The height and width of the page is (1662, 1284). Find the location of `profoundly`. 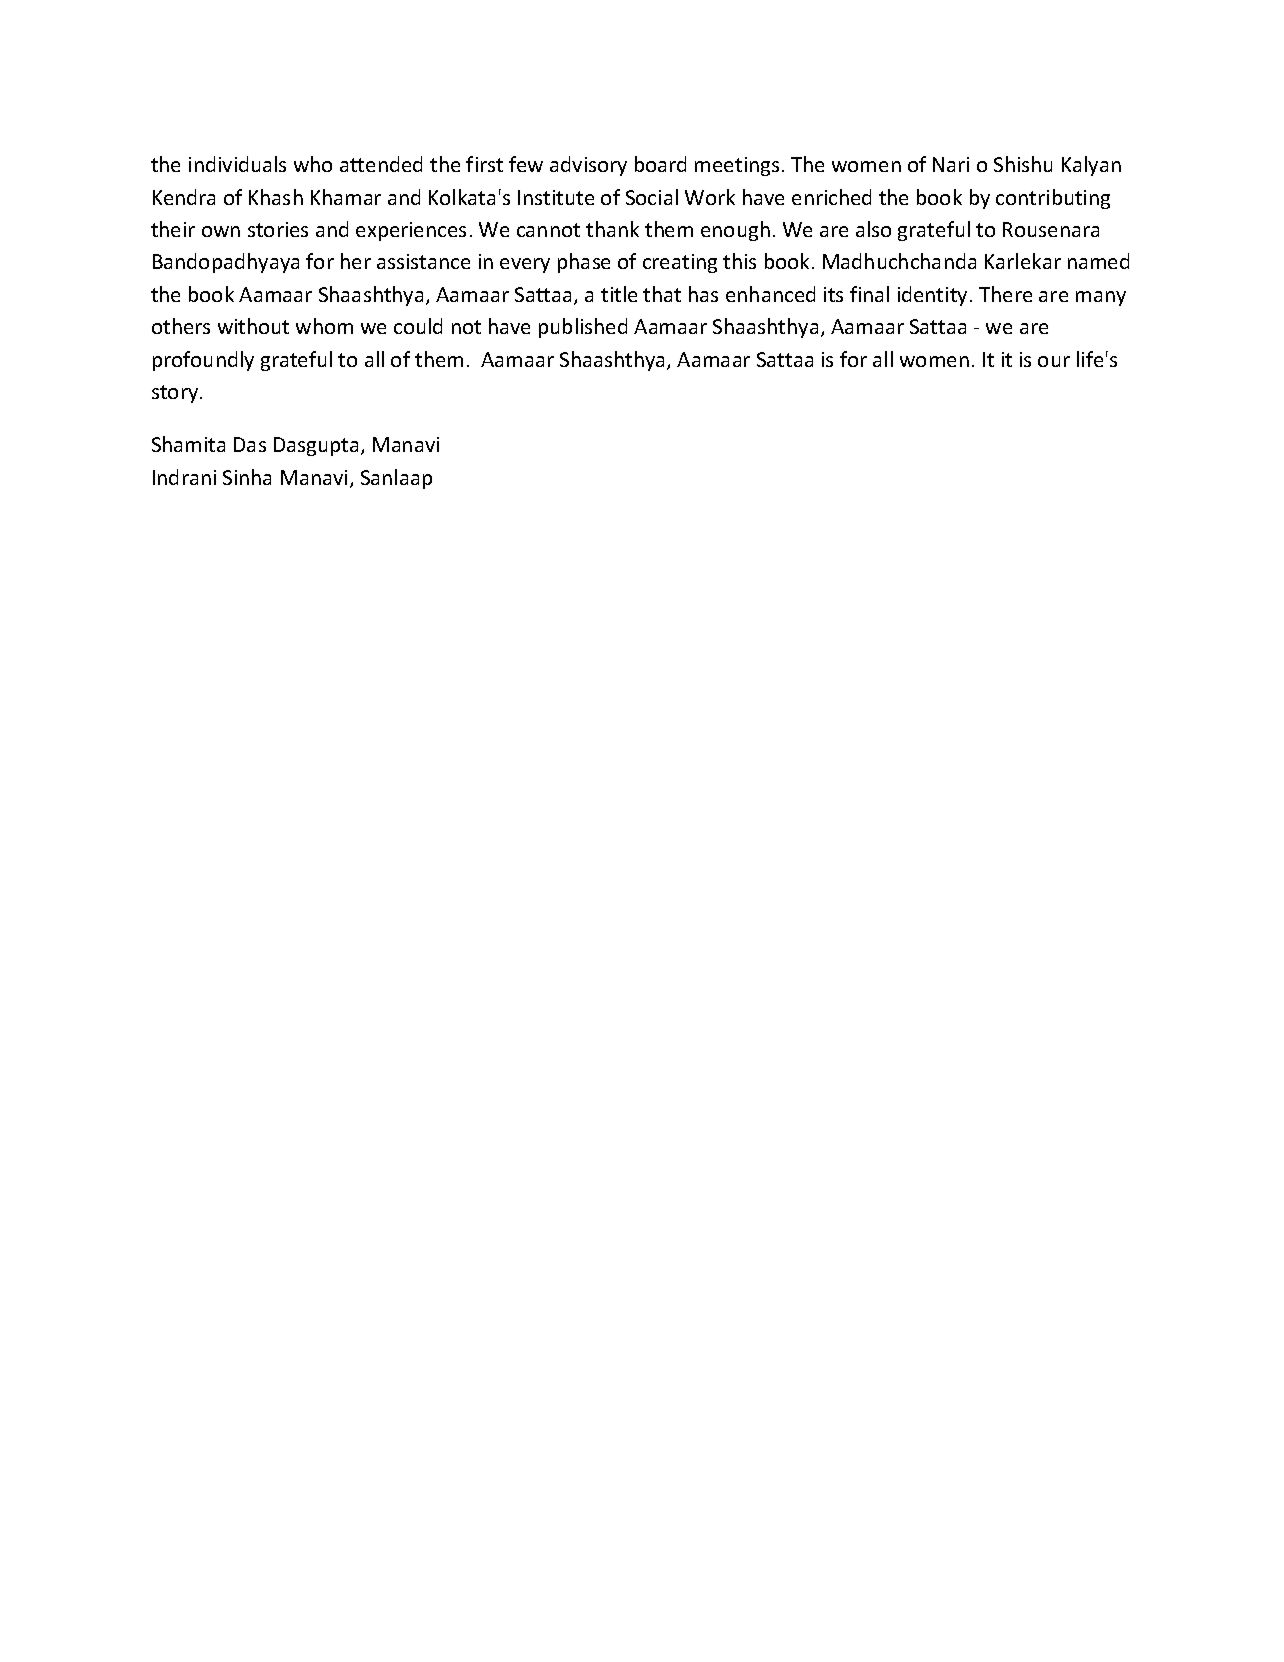

profoundly is located at coordinates (203, 361).
